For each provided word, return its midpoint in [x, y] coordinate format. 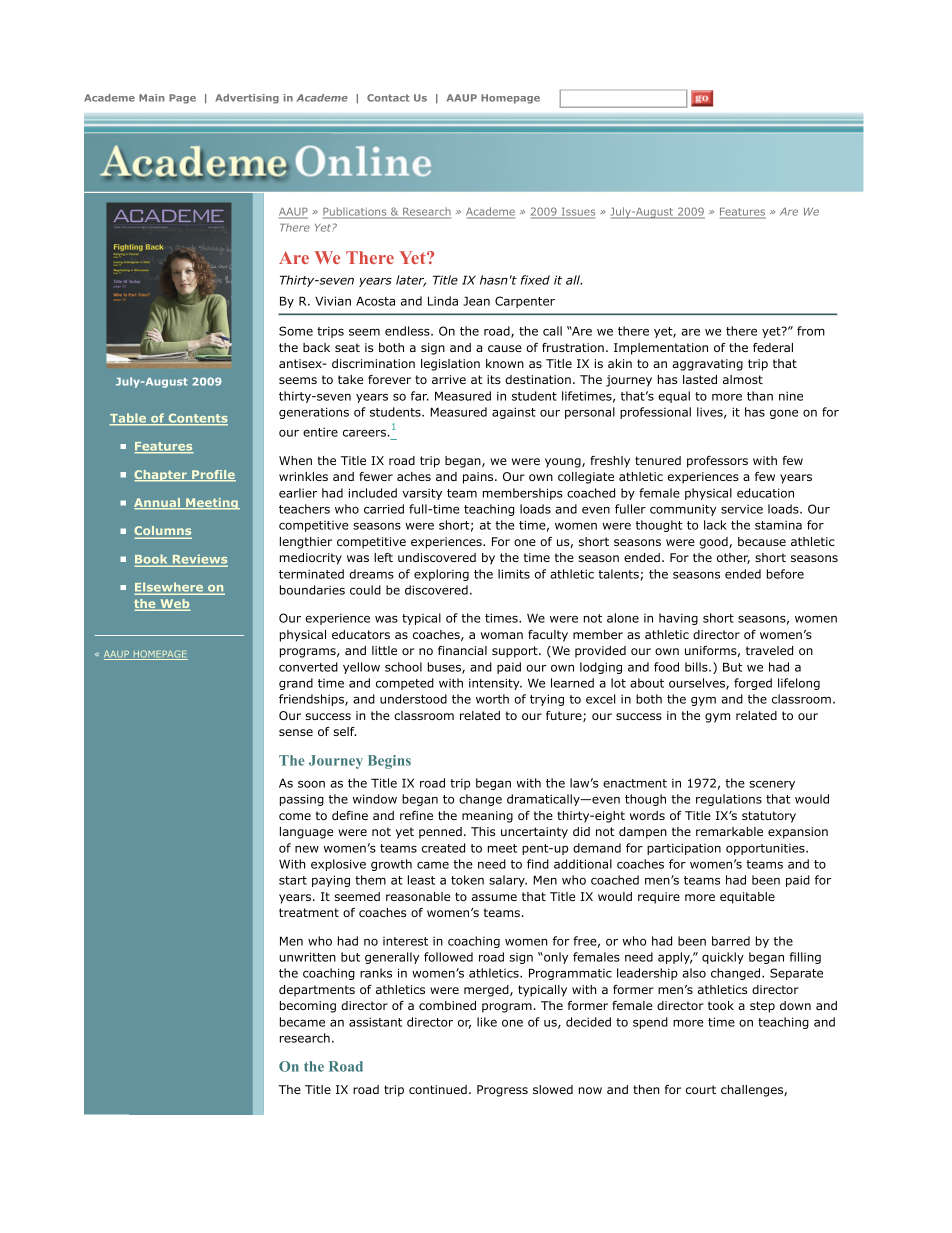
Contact [388, 98]
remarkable [729, 831]
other [733, 558]
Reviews [199, 560]
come [295, 816]
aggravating [707, 365]
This [483, 831]
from [811, 331]
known [505, 363]
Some [296, 331]
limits [514, 574]
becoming [308, 1007]
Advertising [247, 99]
